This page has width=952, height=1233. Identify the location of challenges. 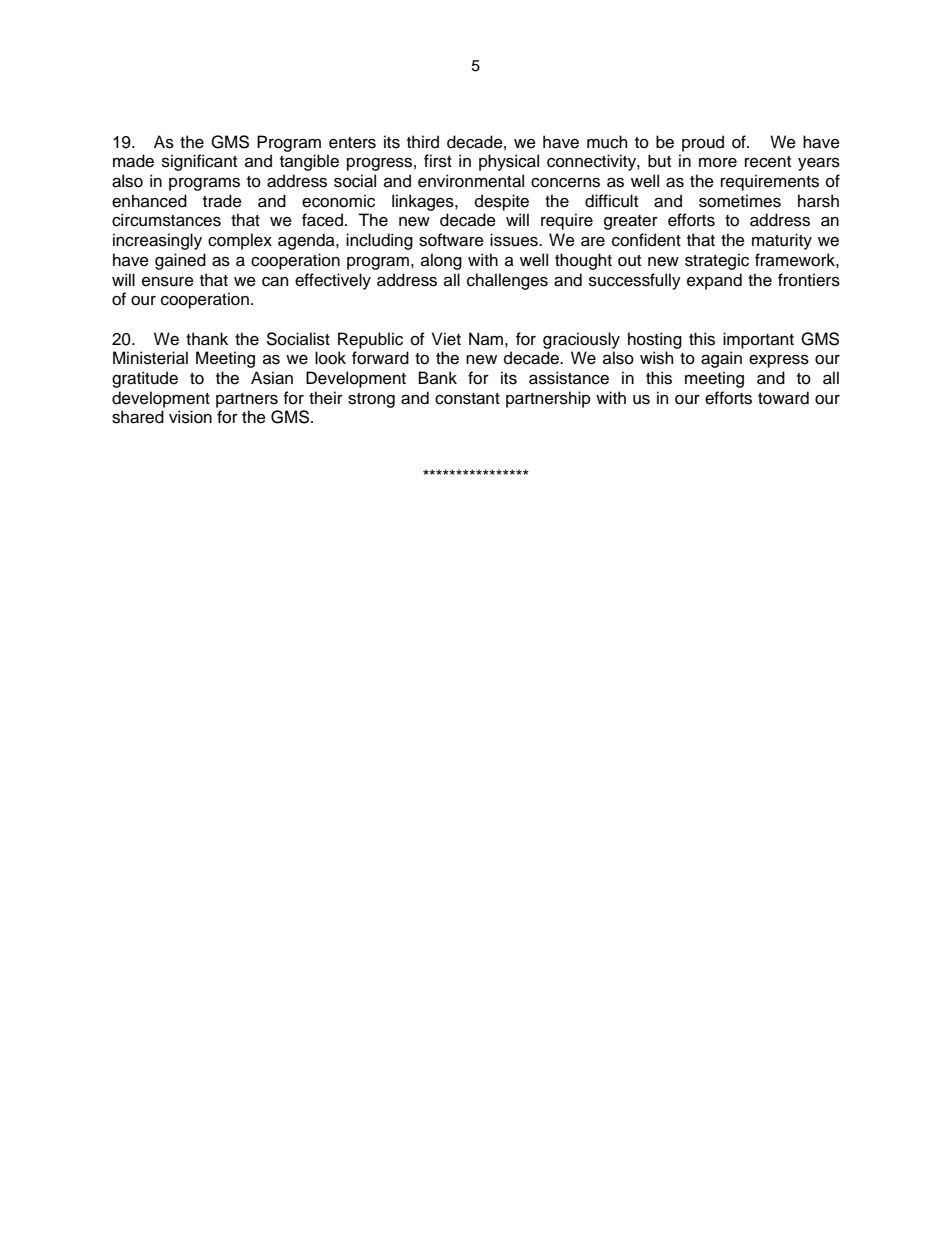
(507, 281).
